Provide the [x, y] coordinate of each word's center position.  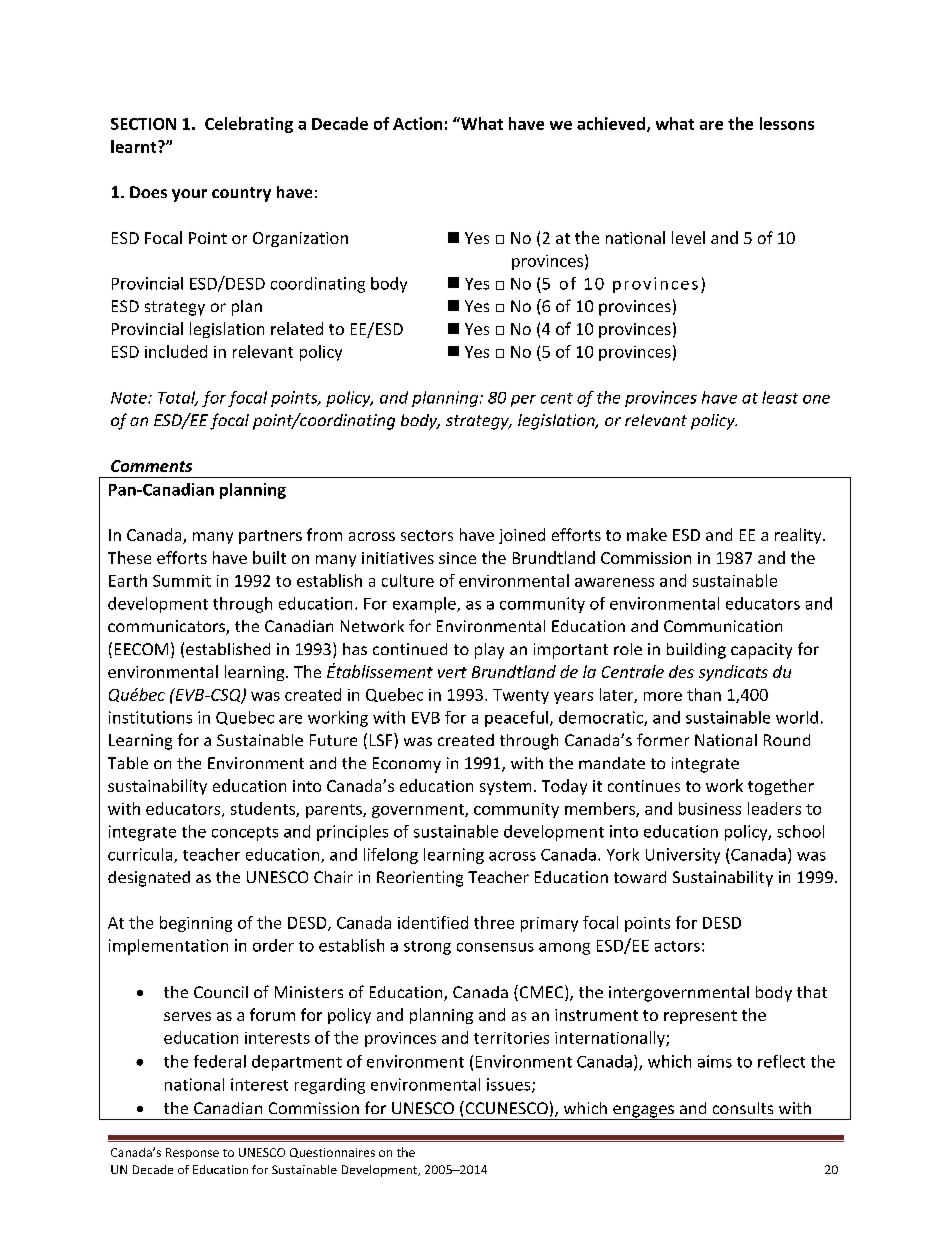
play [489, 651]
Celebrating [249, 125]
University [683, 856]
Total [178, 398]
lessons [787, 123]
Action [417, 123]
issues [510, 1085]
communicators [167, 627]
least [780, 397]
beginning [196, 924]
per [523, 401]
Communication [723, 626]
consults [743, 1108]
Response [192, 1153]
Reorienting [420, 879]
